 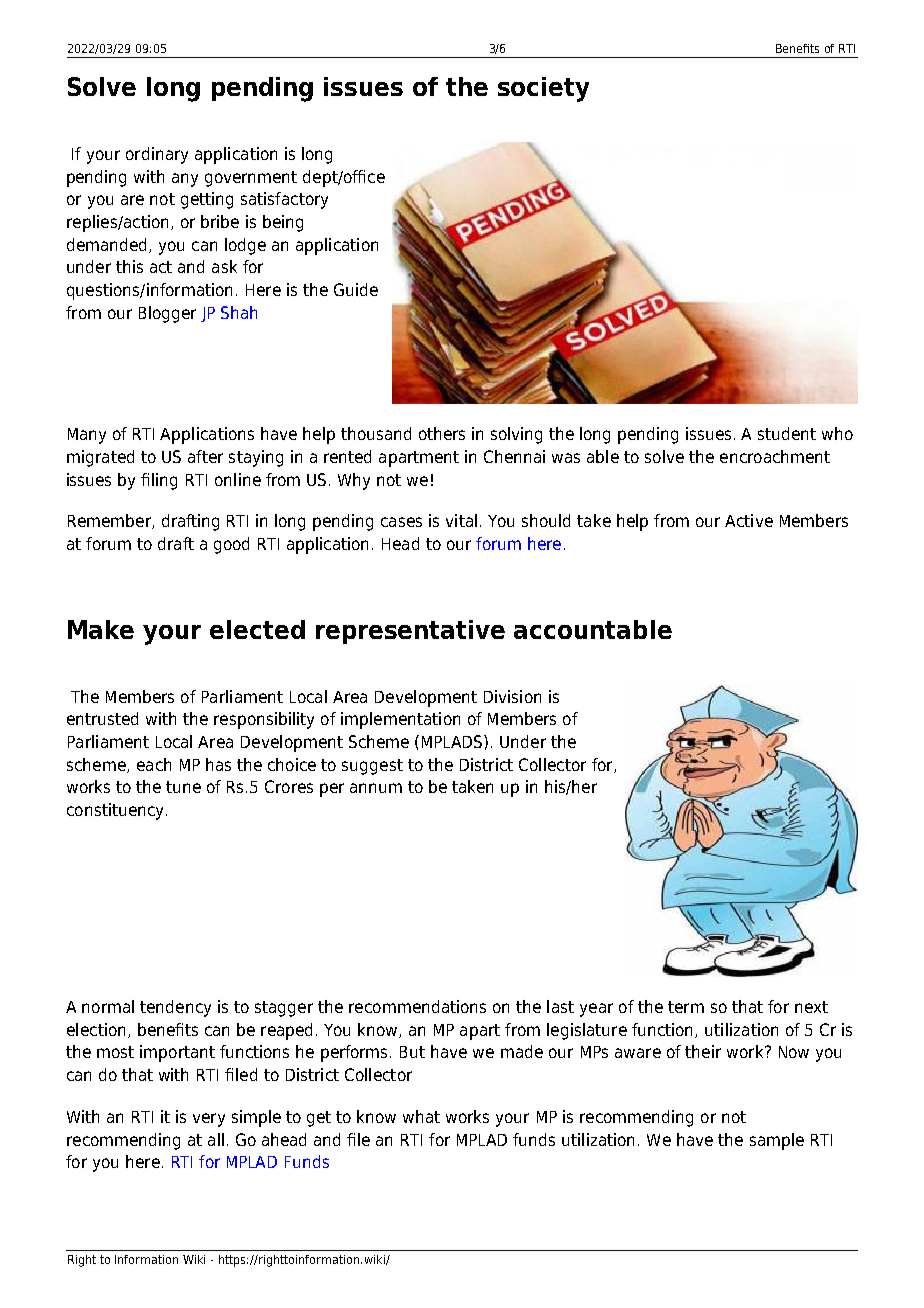 I want to click on after, so click(x=205, y=456).
